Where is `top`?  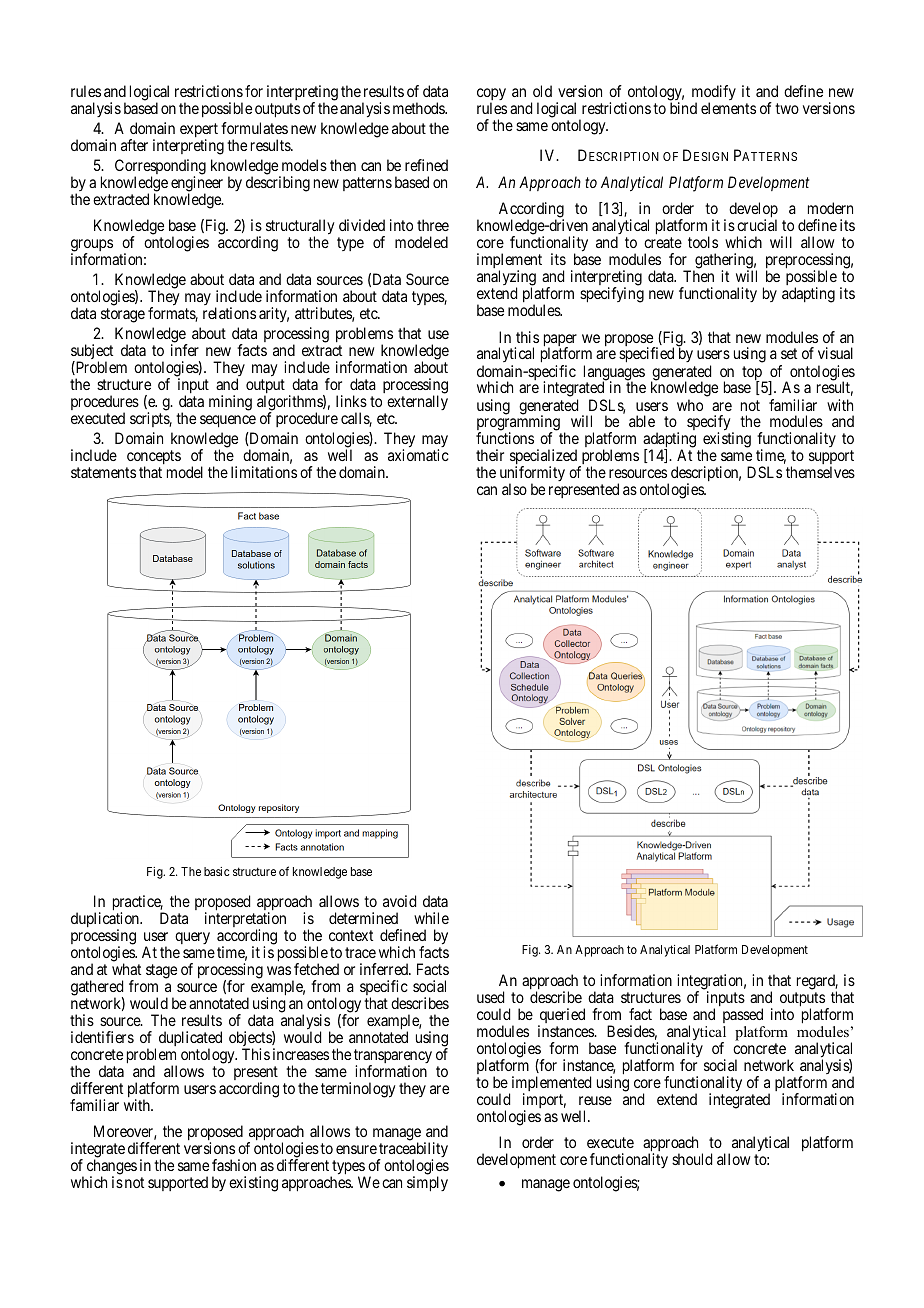 top is located at coordinates (753, 374).
